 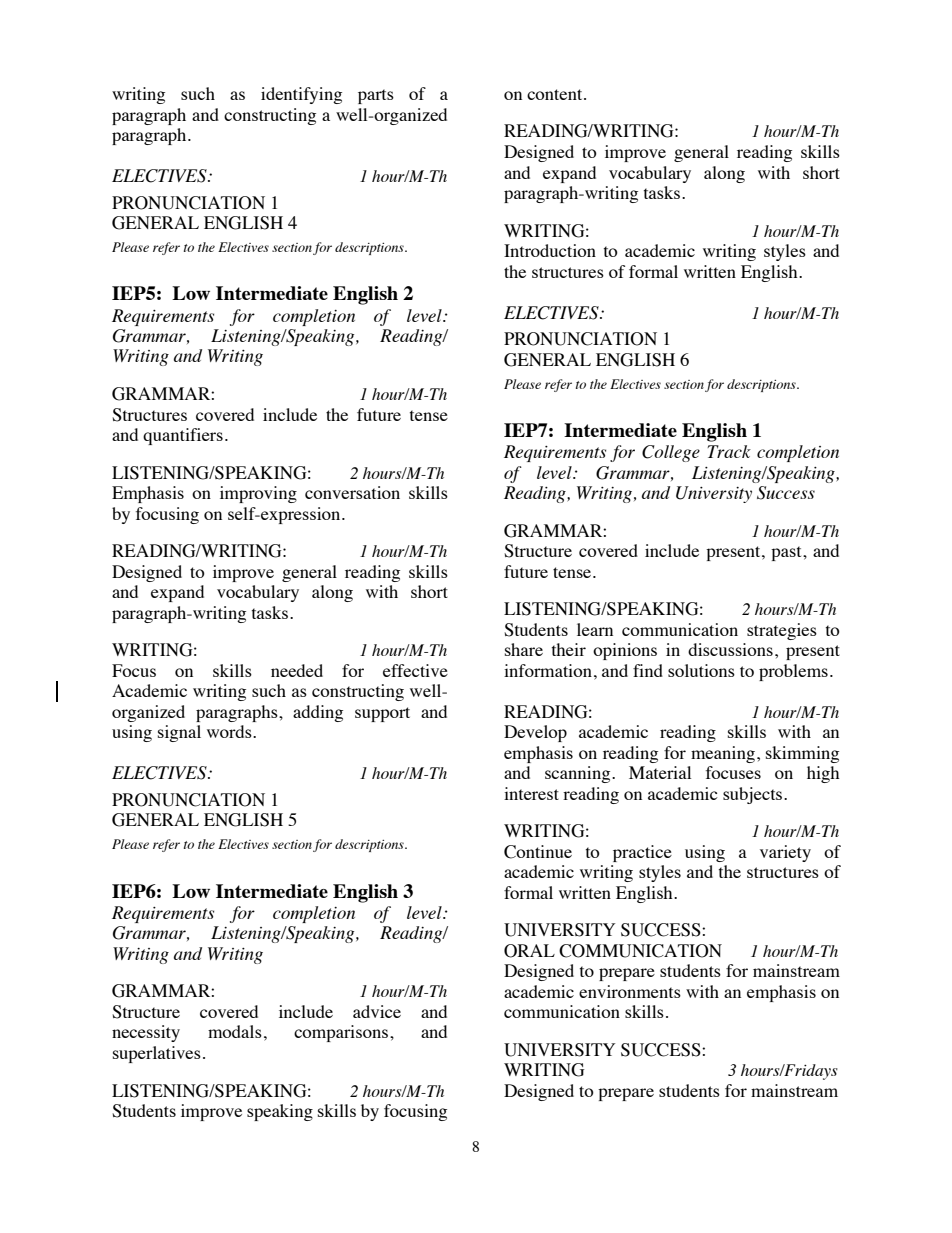 What do you see at coordinates (531, 793) in the screenshot?
I see `interest` at bounding box center [531, 793].
